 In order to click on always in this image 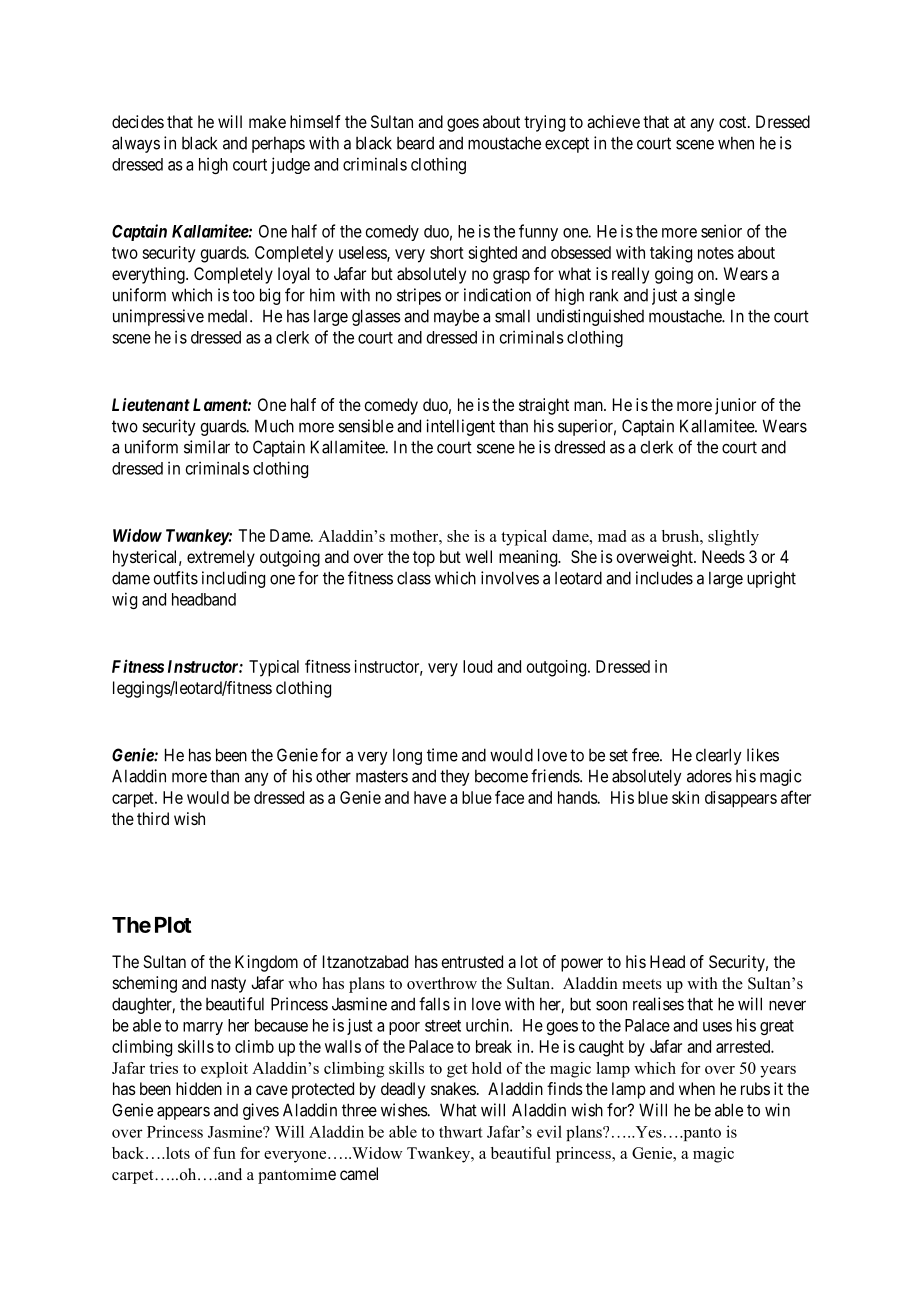, I will do `click(136, 144)`.
